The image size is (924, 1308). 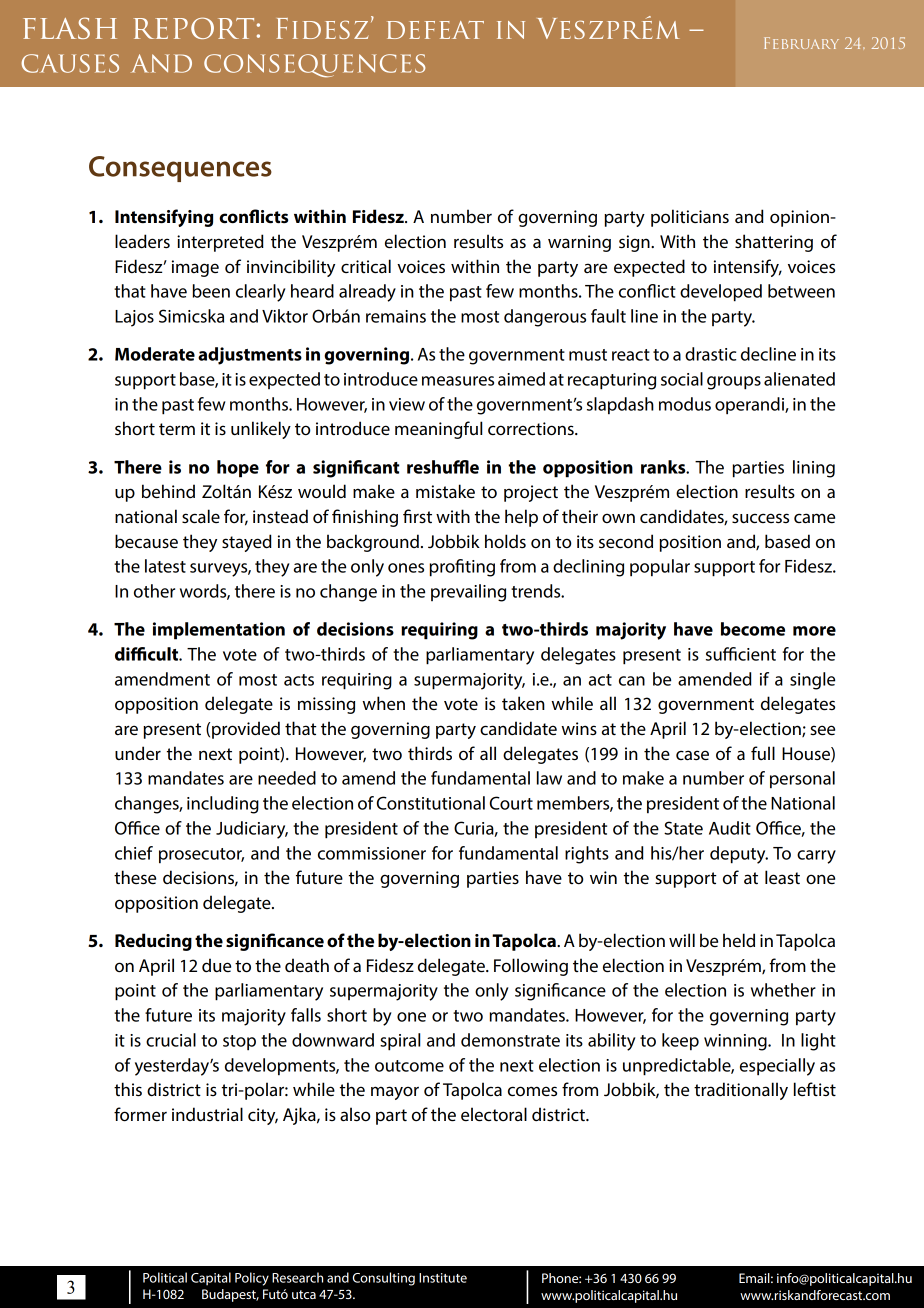 What do you see at coordinates (219, 631) in the document?
I see `implementation` at bounding box center [219, 631].
